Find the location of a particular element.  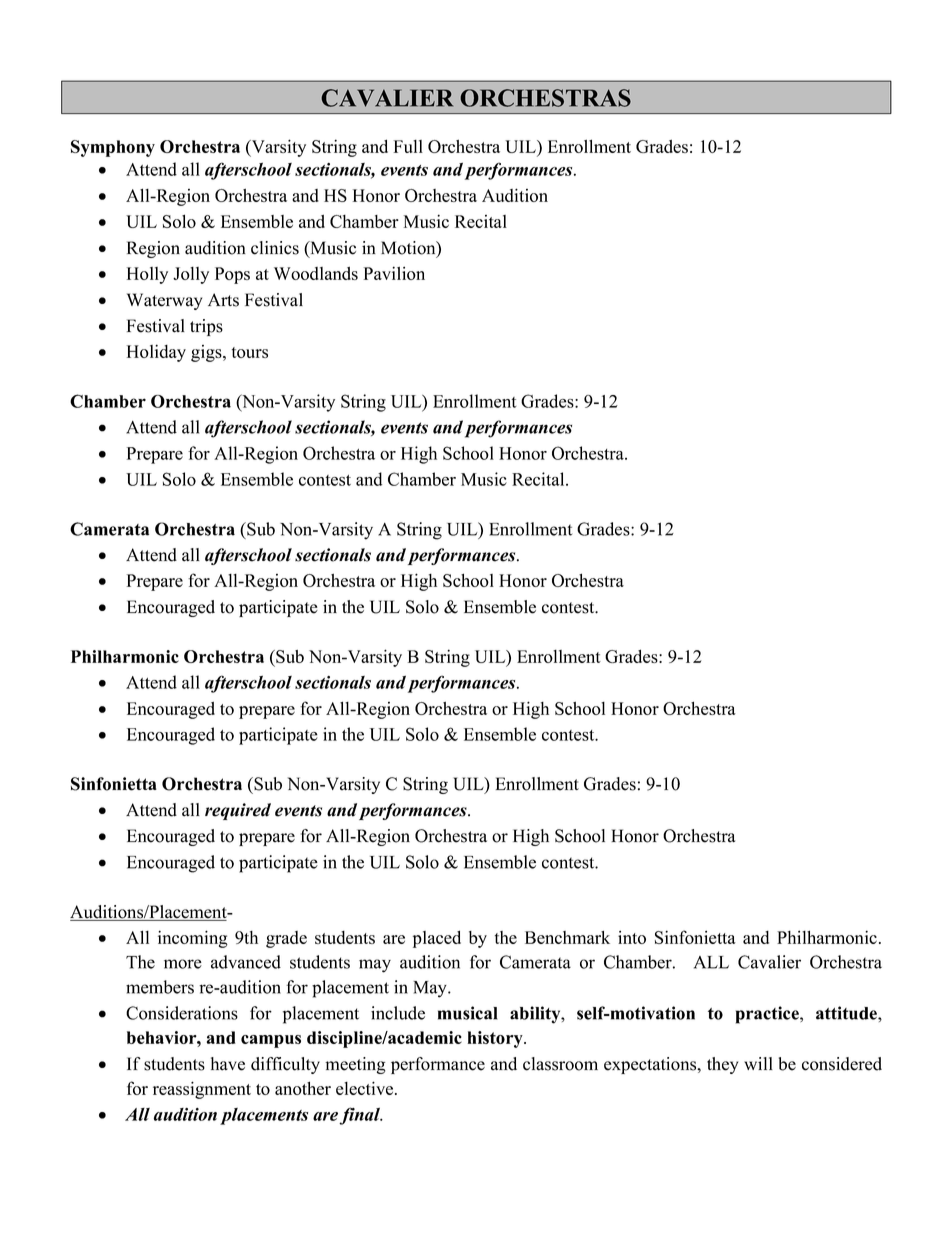

reassignment is located at coordinates (202, 1090).
